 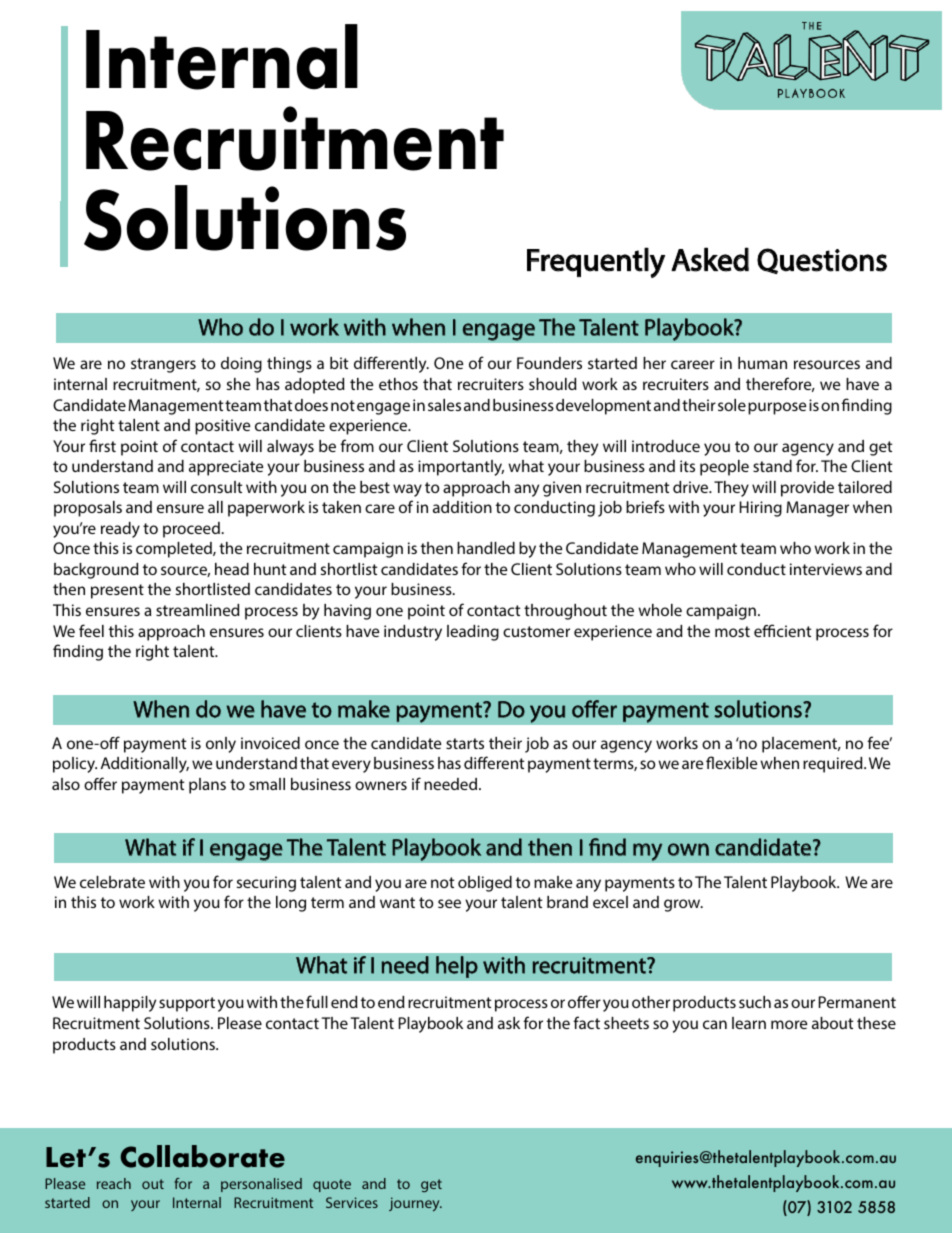 What do you see at coordinates (761, 509) in the image?
I see `Hiring` at bounding box center [761, 509].
